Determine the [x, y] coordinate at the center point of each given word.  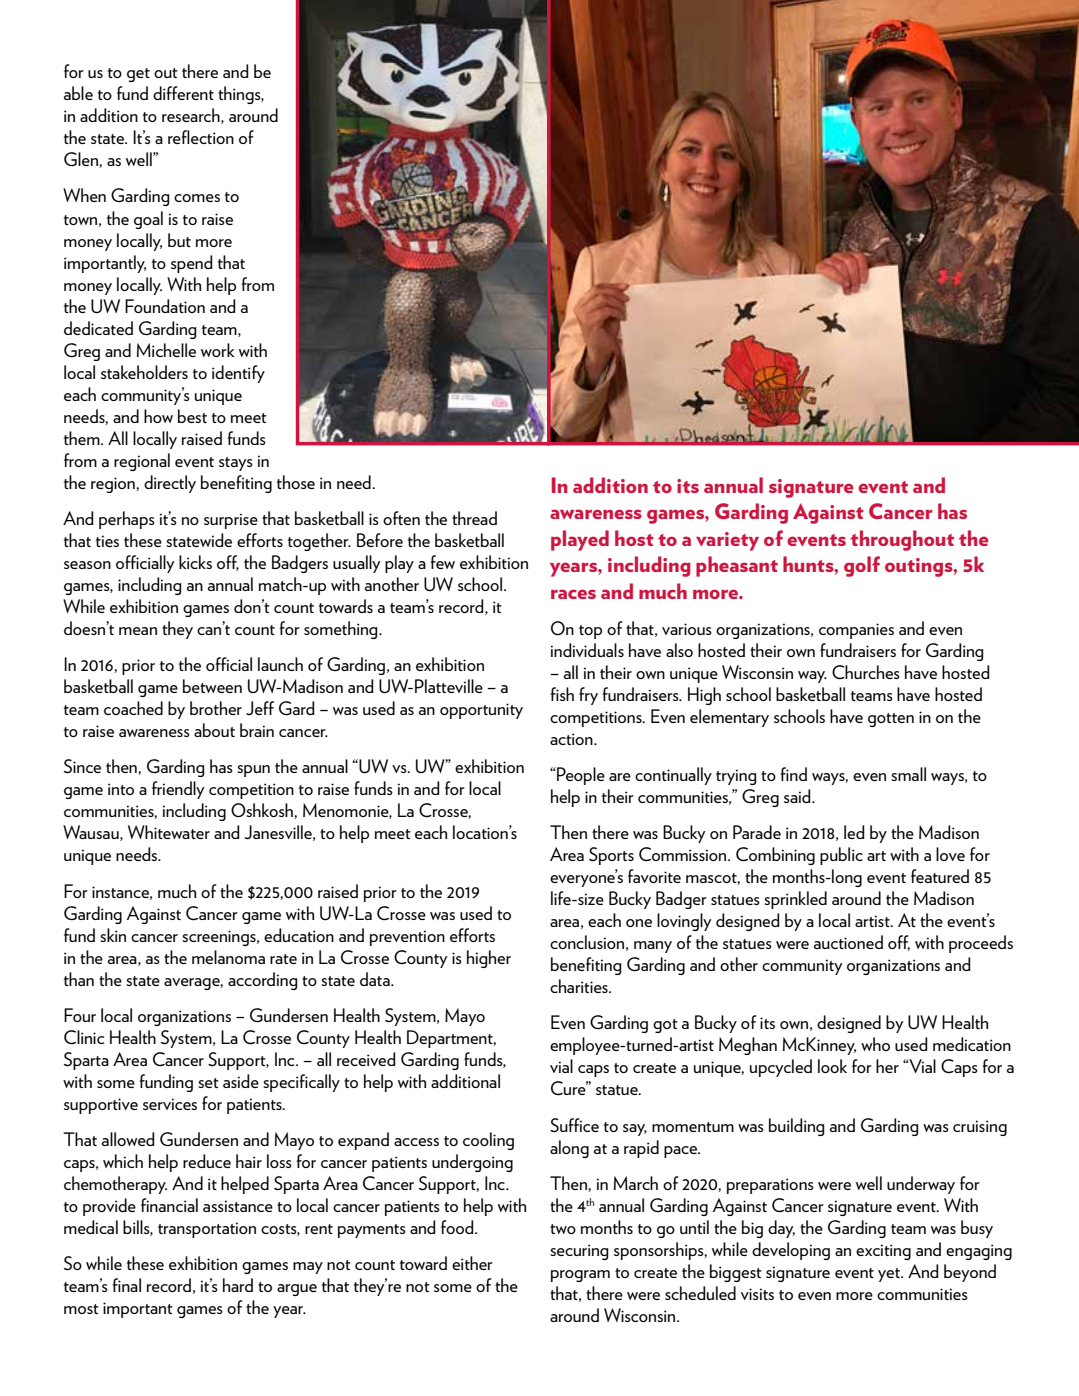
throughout [902, 540]
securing [579, 1252]
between [212, 686]
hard [238, 1285]
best [192, 416]
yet [890, 1275]
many [653, 947]
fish [562, 694]
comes [197, 198]
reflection [201, 137]
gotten [891, 720]
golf [862, 566]
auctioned [848, 942]
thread [474, 518]
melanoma [228, 957]
